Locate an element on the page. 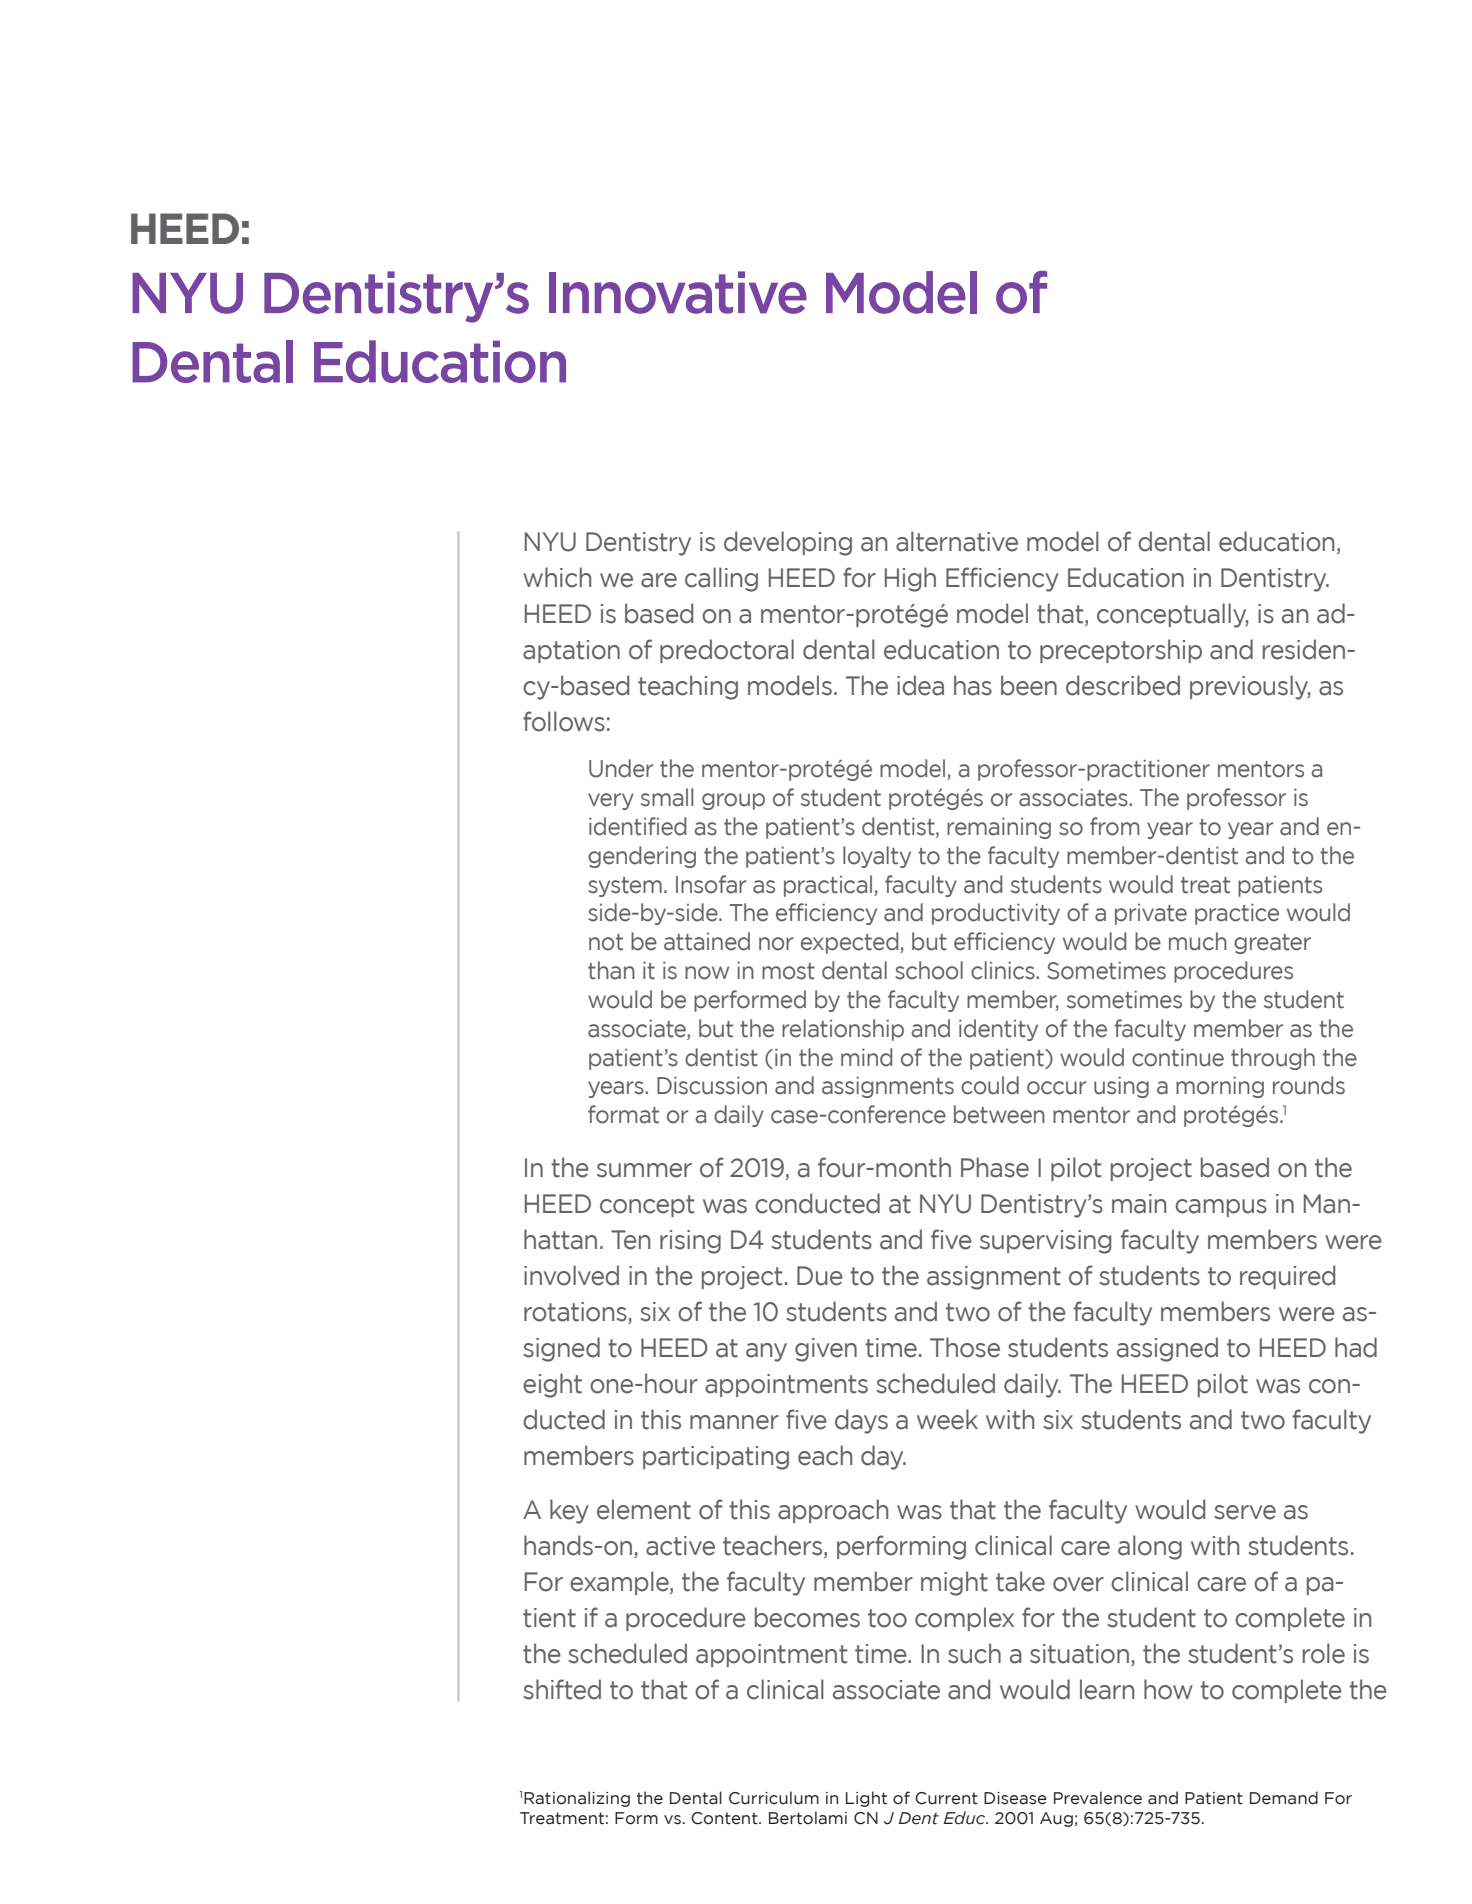 This page has width=1472, height=1904. idea is located at coordinates (920, 685).
